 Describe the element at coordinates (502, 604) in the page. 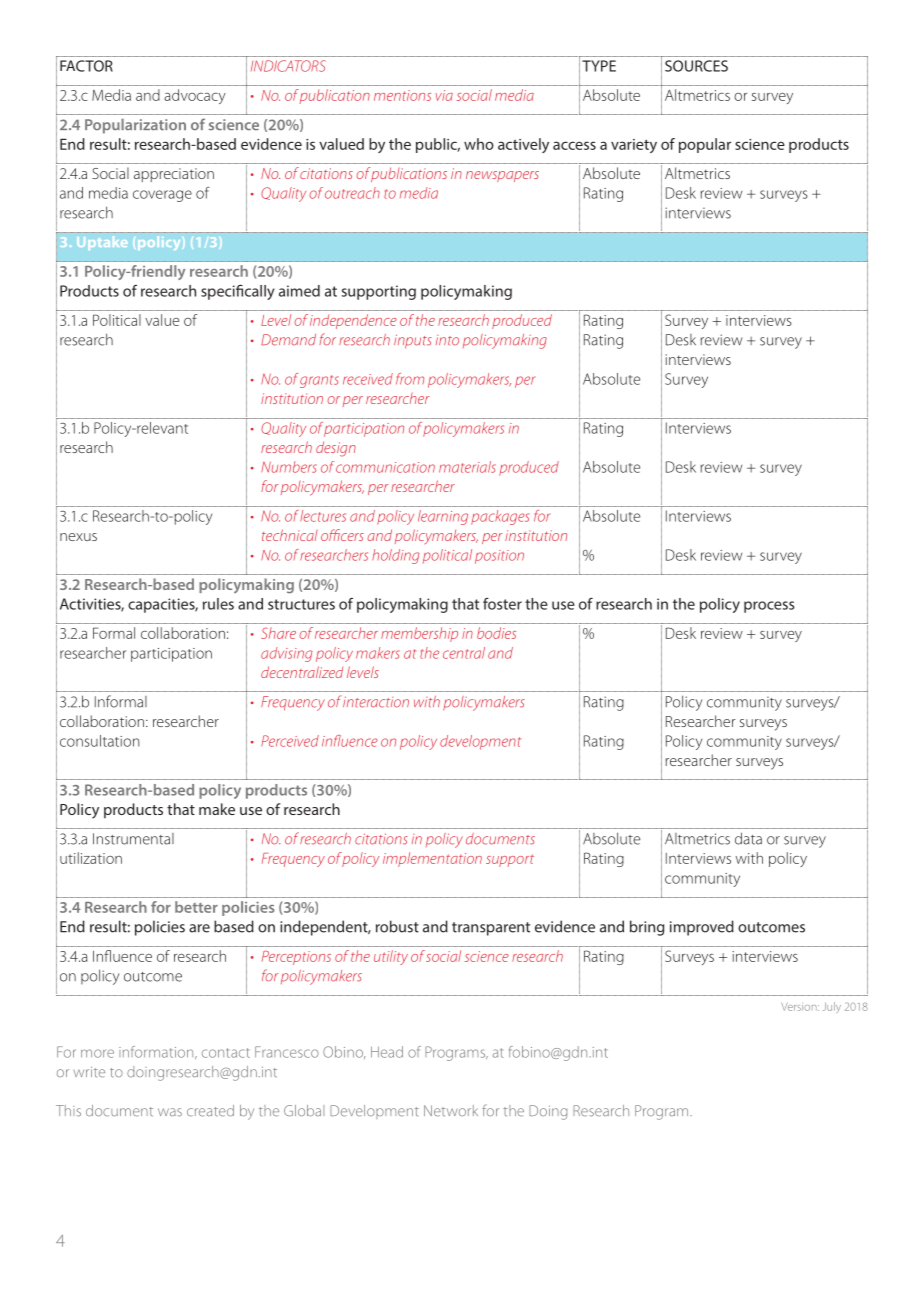

I see `foster` at that location.
